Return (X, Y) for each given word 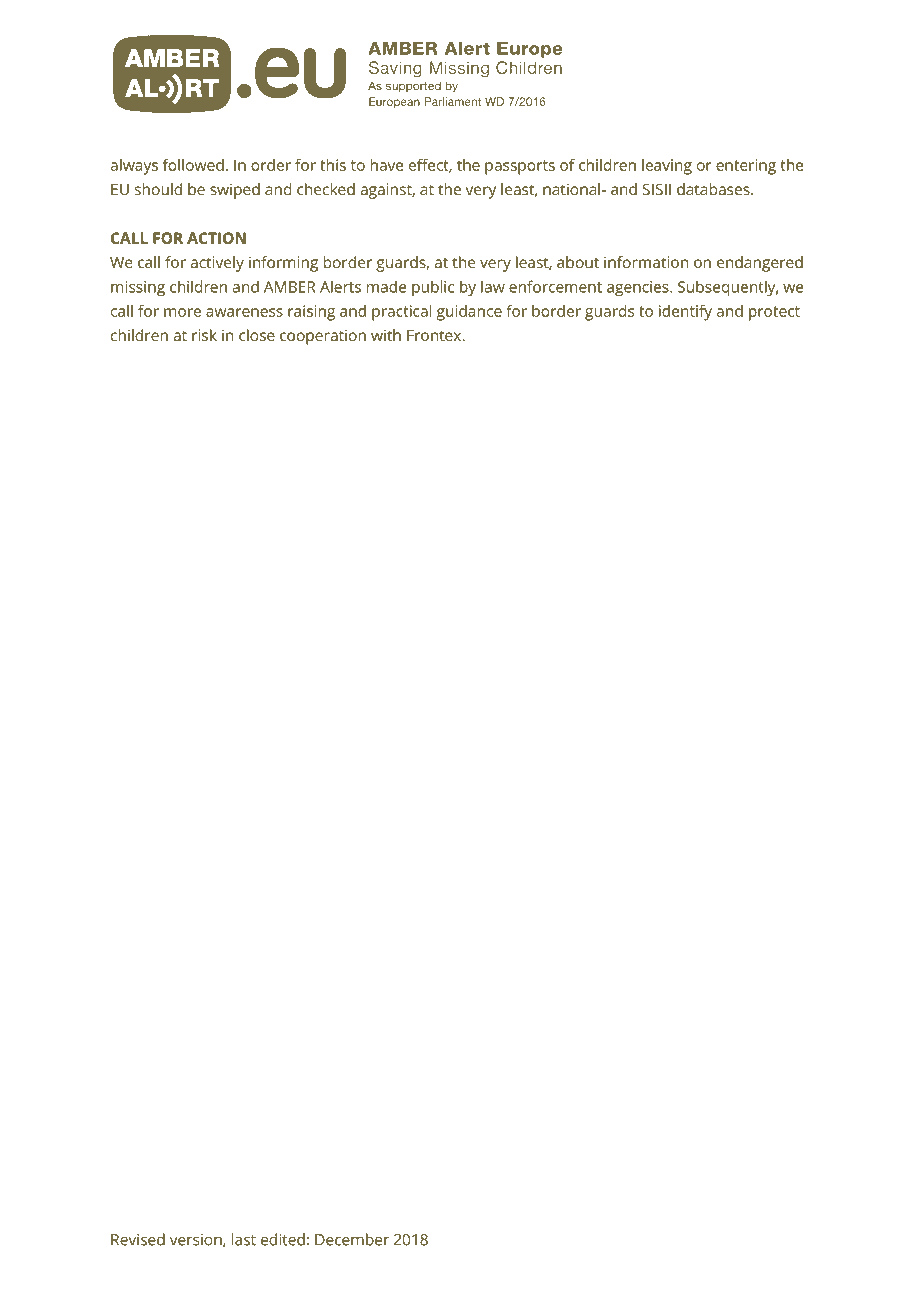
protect (774, 313)
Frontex (435, 335)
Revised (138, 1239)
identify (685, 313)
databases (714, 189)
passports (520, 167)
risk (204, 335)
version (197, 1240)
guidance (469, 313)
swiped (235, 191)
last (244, 1239)
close (257, 335)
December (352, 1239)
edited (283, 1239)
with (386, 335)
